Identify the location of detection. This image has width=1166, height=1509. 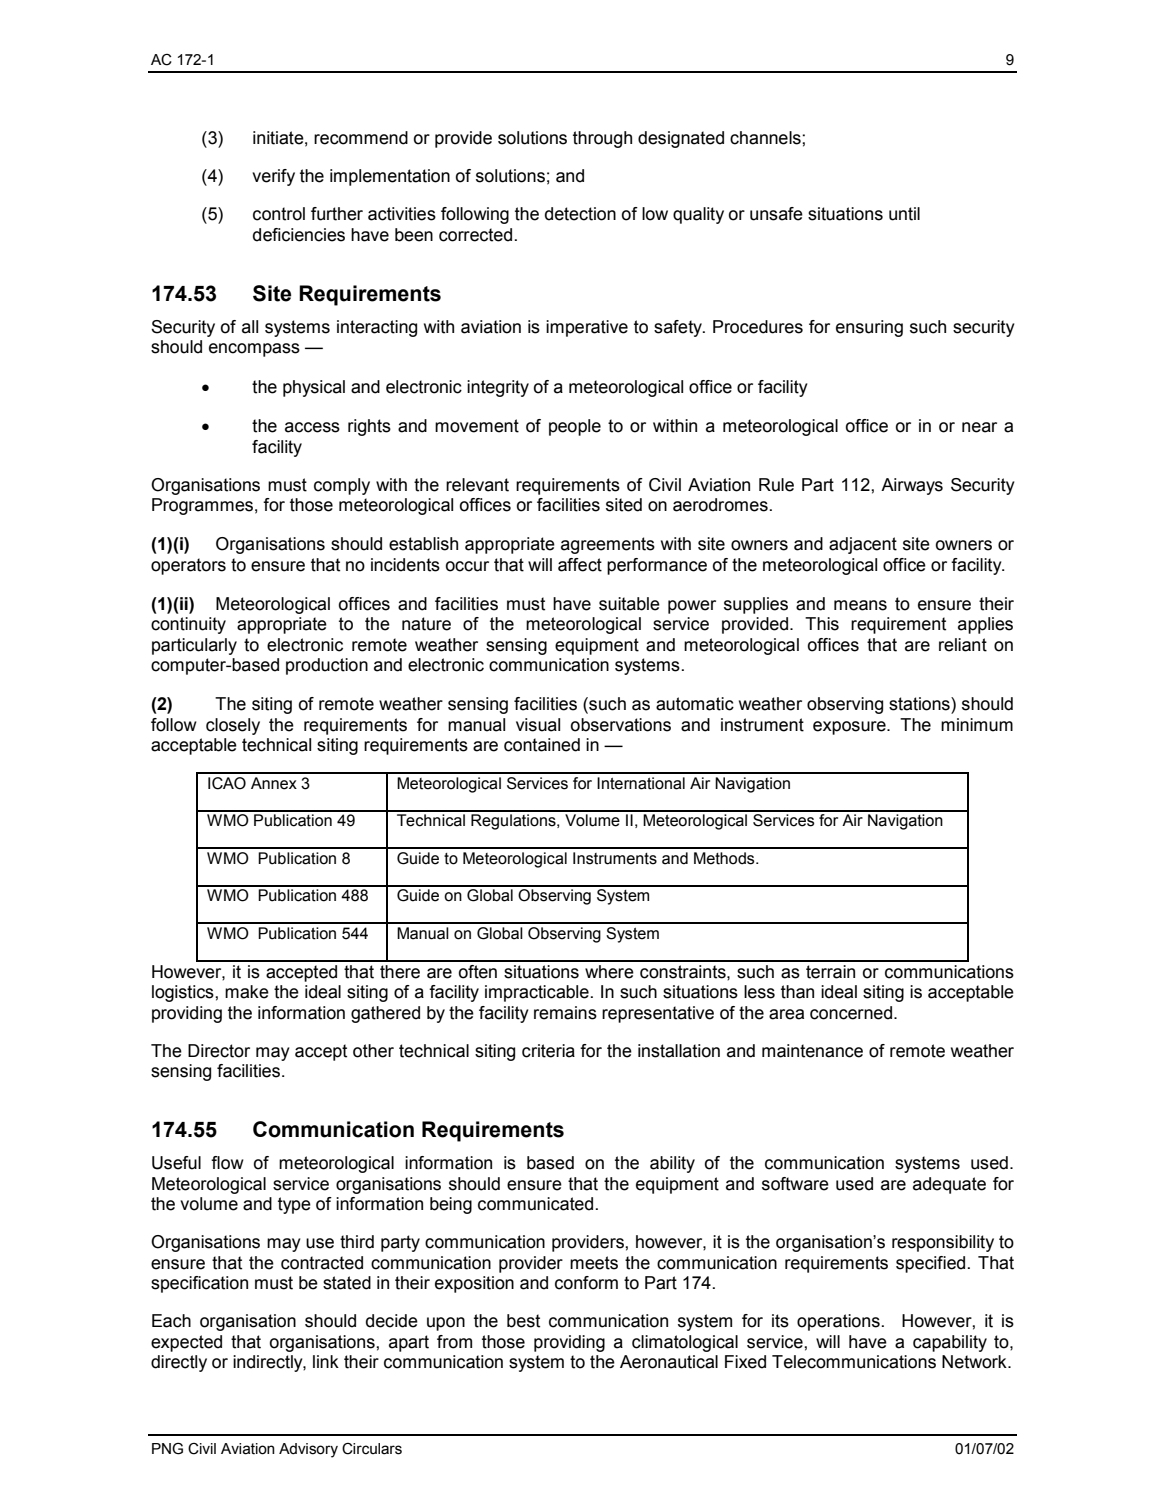
(580, 214).
